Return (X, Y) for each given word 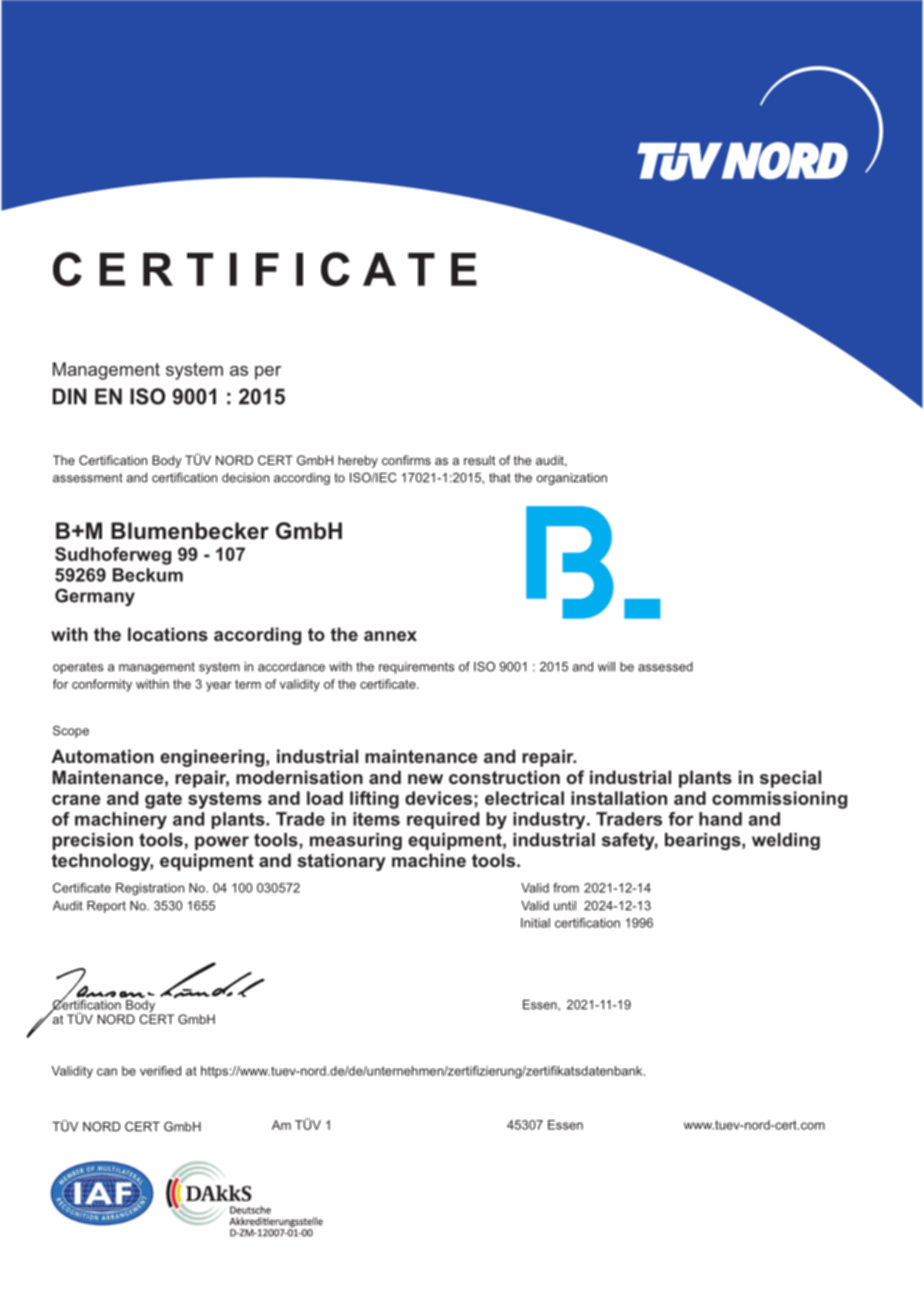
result (479, 460)
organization (571, 479)
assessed (665, 667)
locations (168, 634)
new (425, 779)
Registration (150, 889)
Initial (535, 923)
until (565, 906)
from (566, 888)
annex (390, 636)
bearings (704, 841)
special (790, 779)
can (107, 1072)
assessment (88, 478)
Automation (102, 756)
